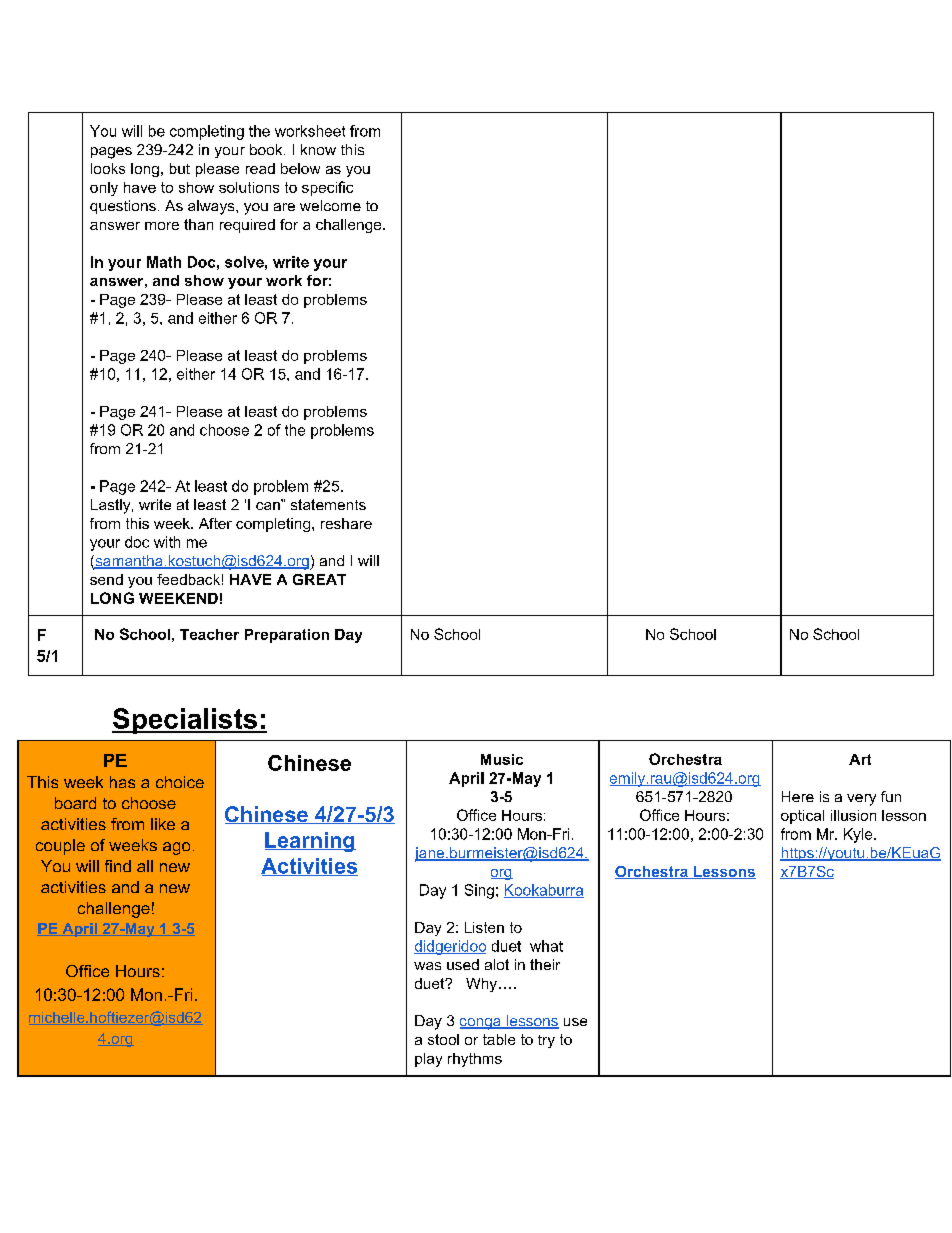  I want to click on but, so click(180, 168).
